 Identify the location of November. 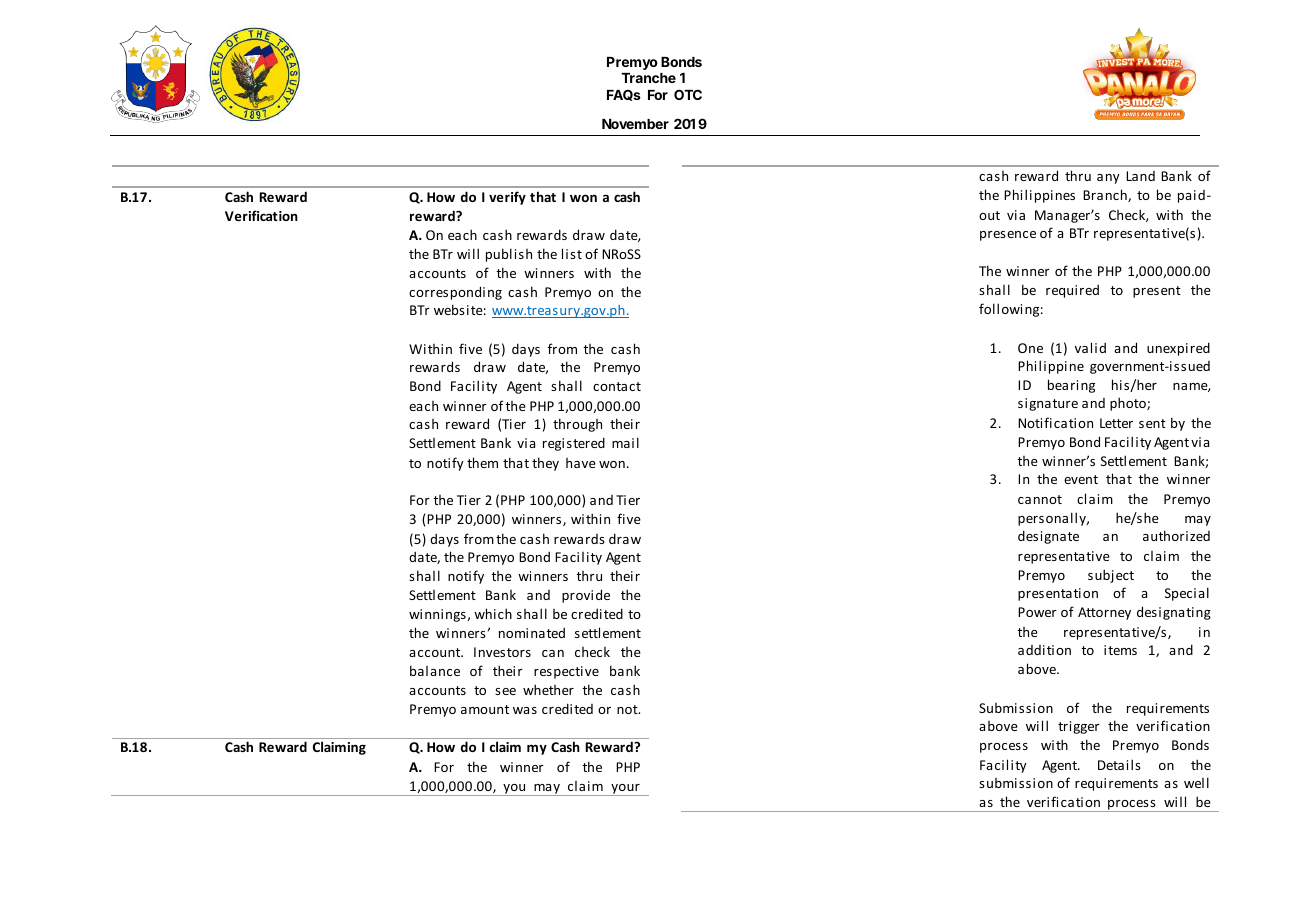
(635, 124).
